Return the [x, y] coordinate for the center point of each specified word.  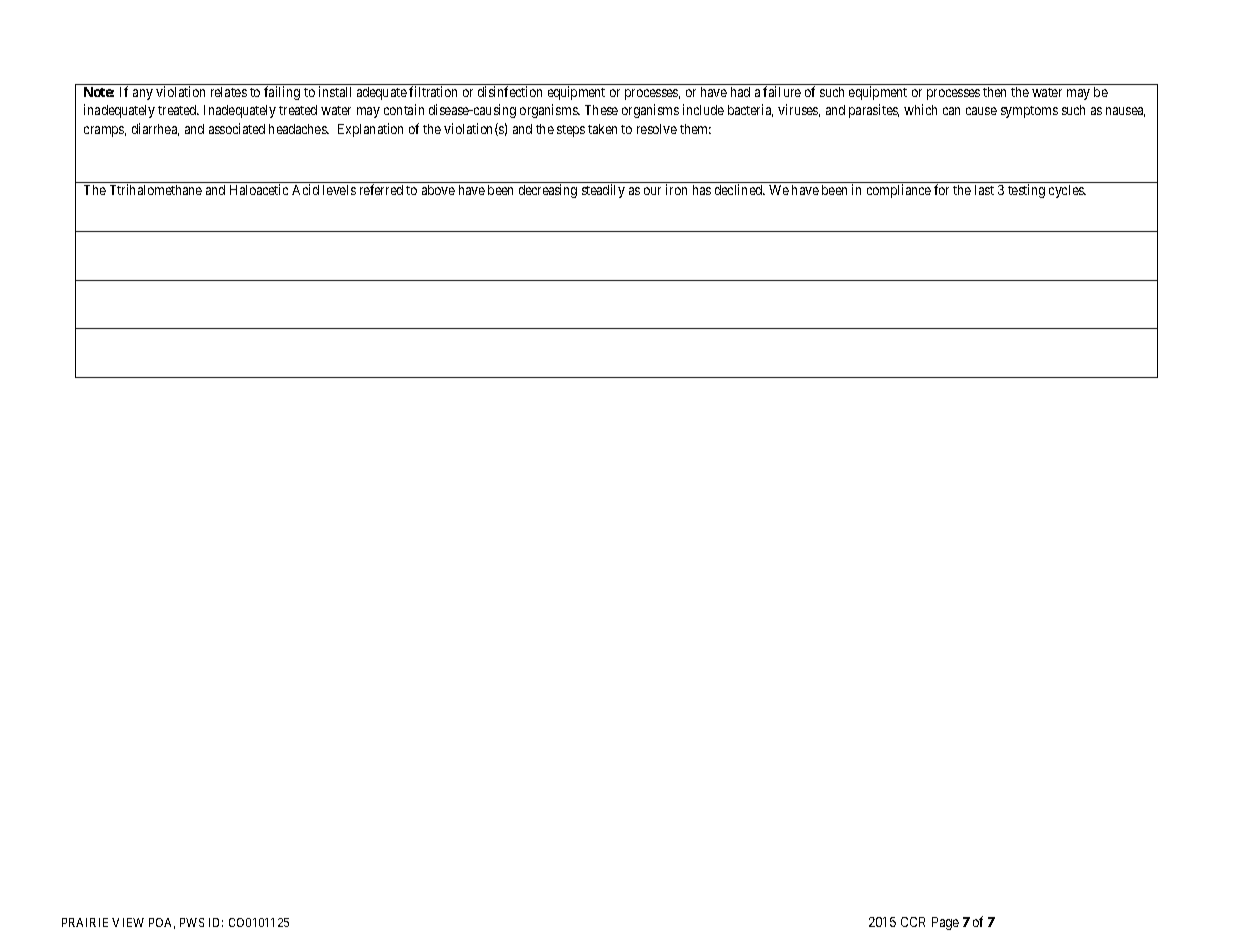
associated [237, 128]
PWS [192, 922]
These [601, 110]
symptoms [1029, 112]
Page [945, 923]
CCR [913, 922]
